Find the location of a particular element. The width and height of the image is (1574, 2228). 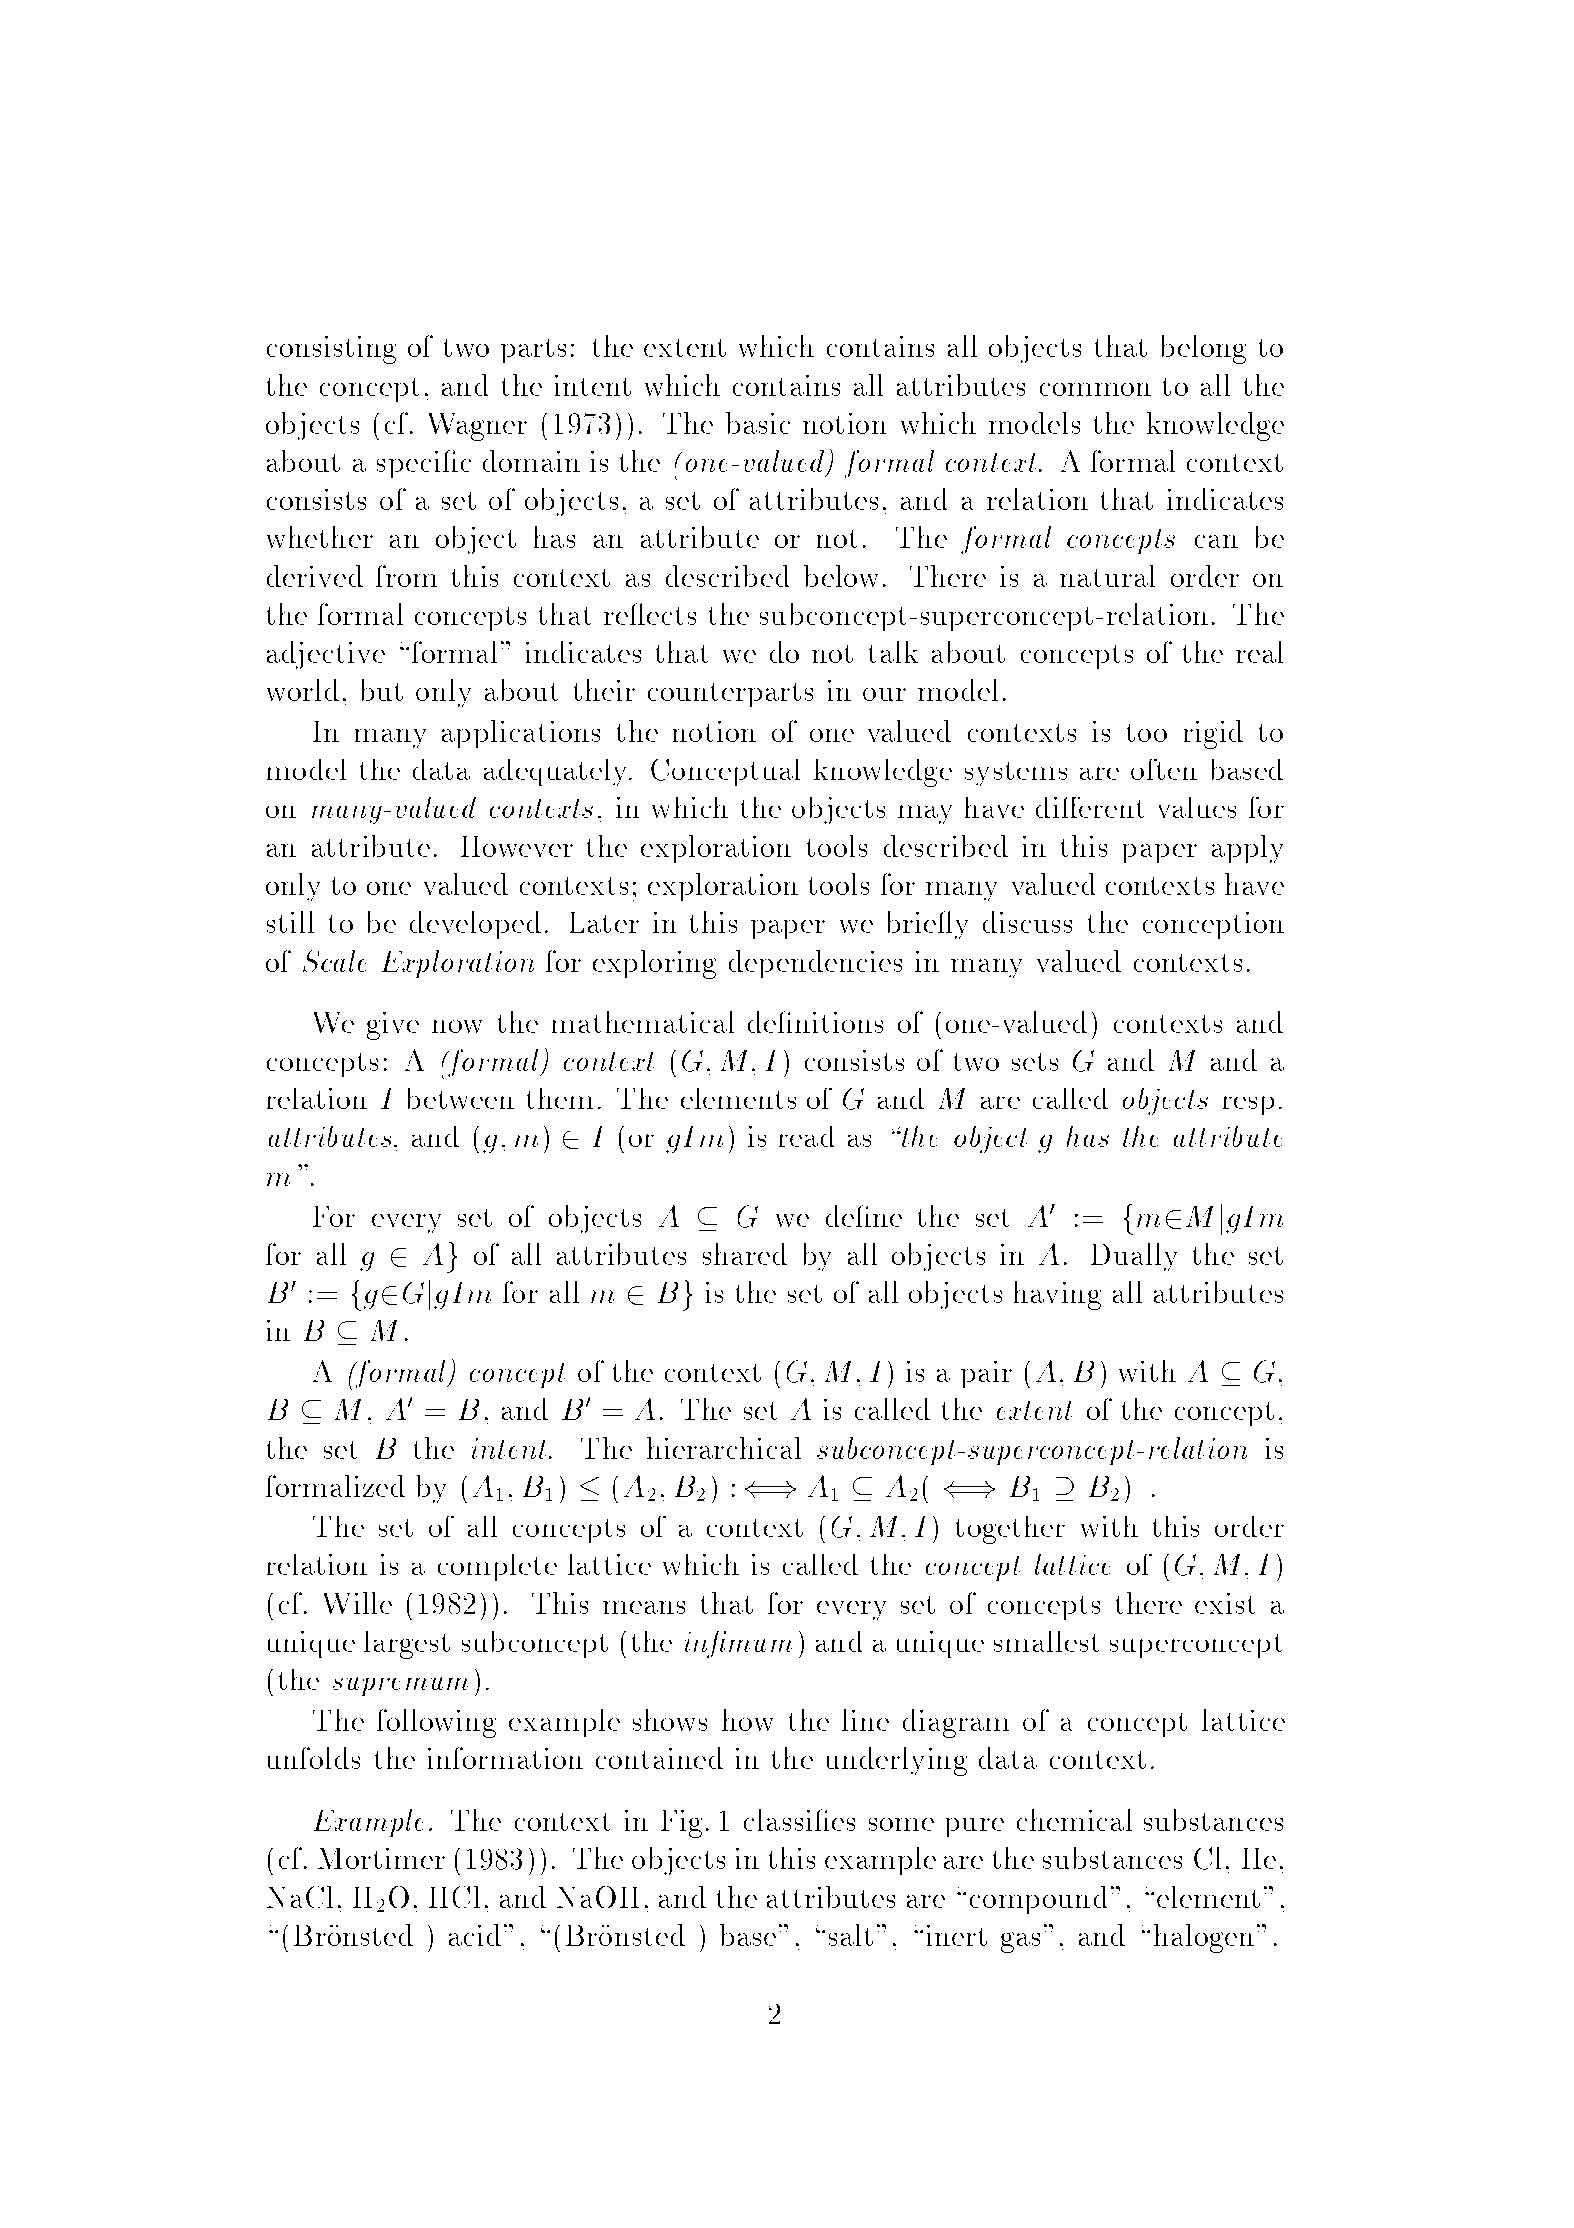

basic is located at coordinates (758, 423).
